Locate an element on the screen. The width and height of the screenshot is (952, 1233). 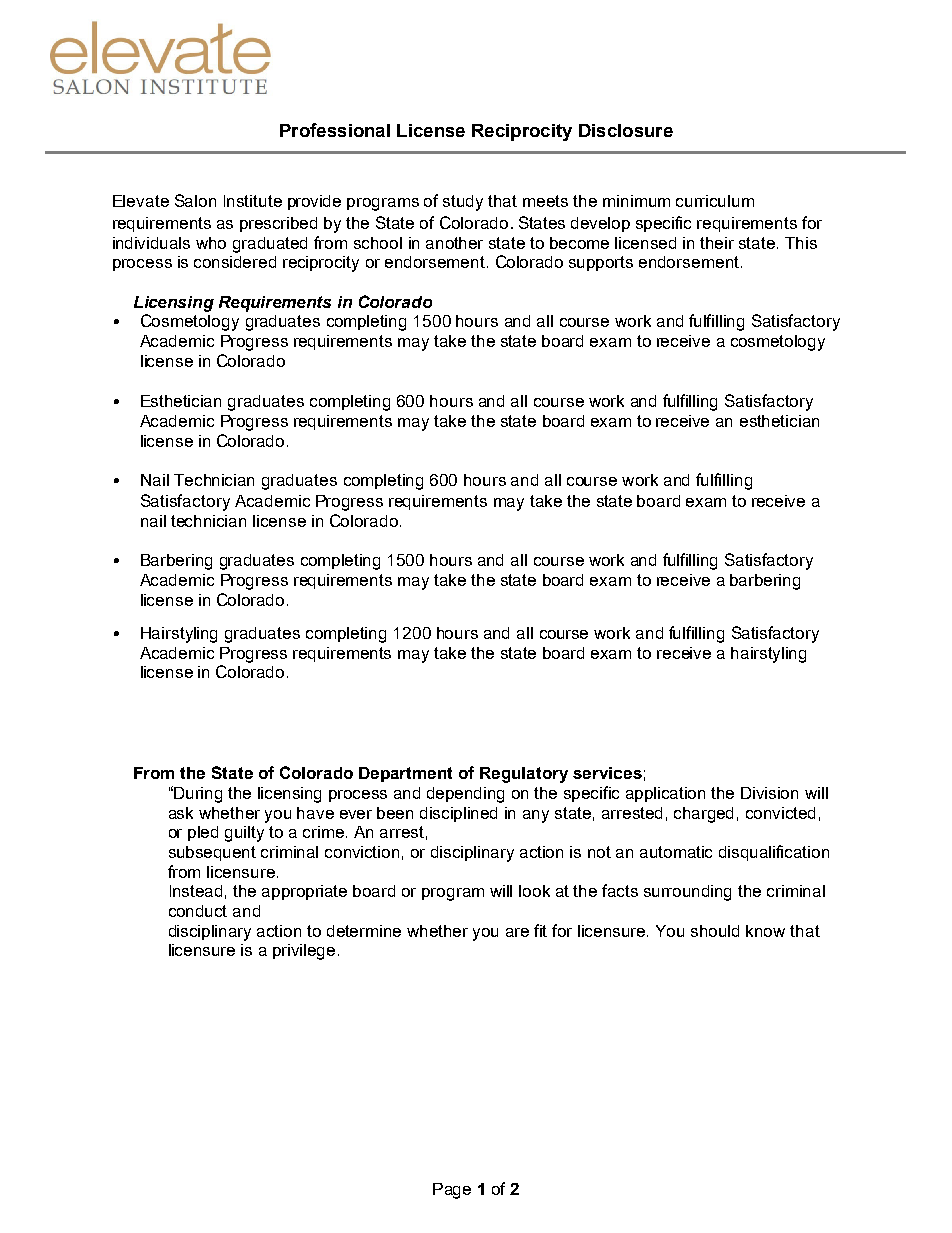
During is located at coordinates (198, 795).
